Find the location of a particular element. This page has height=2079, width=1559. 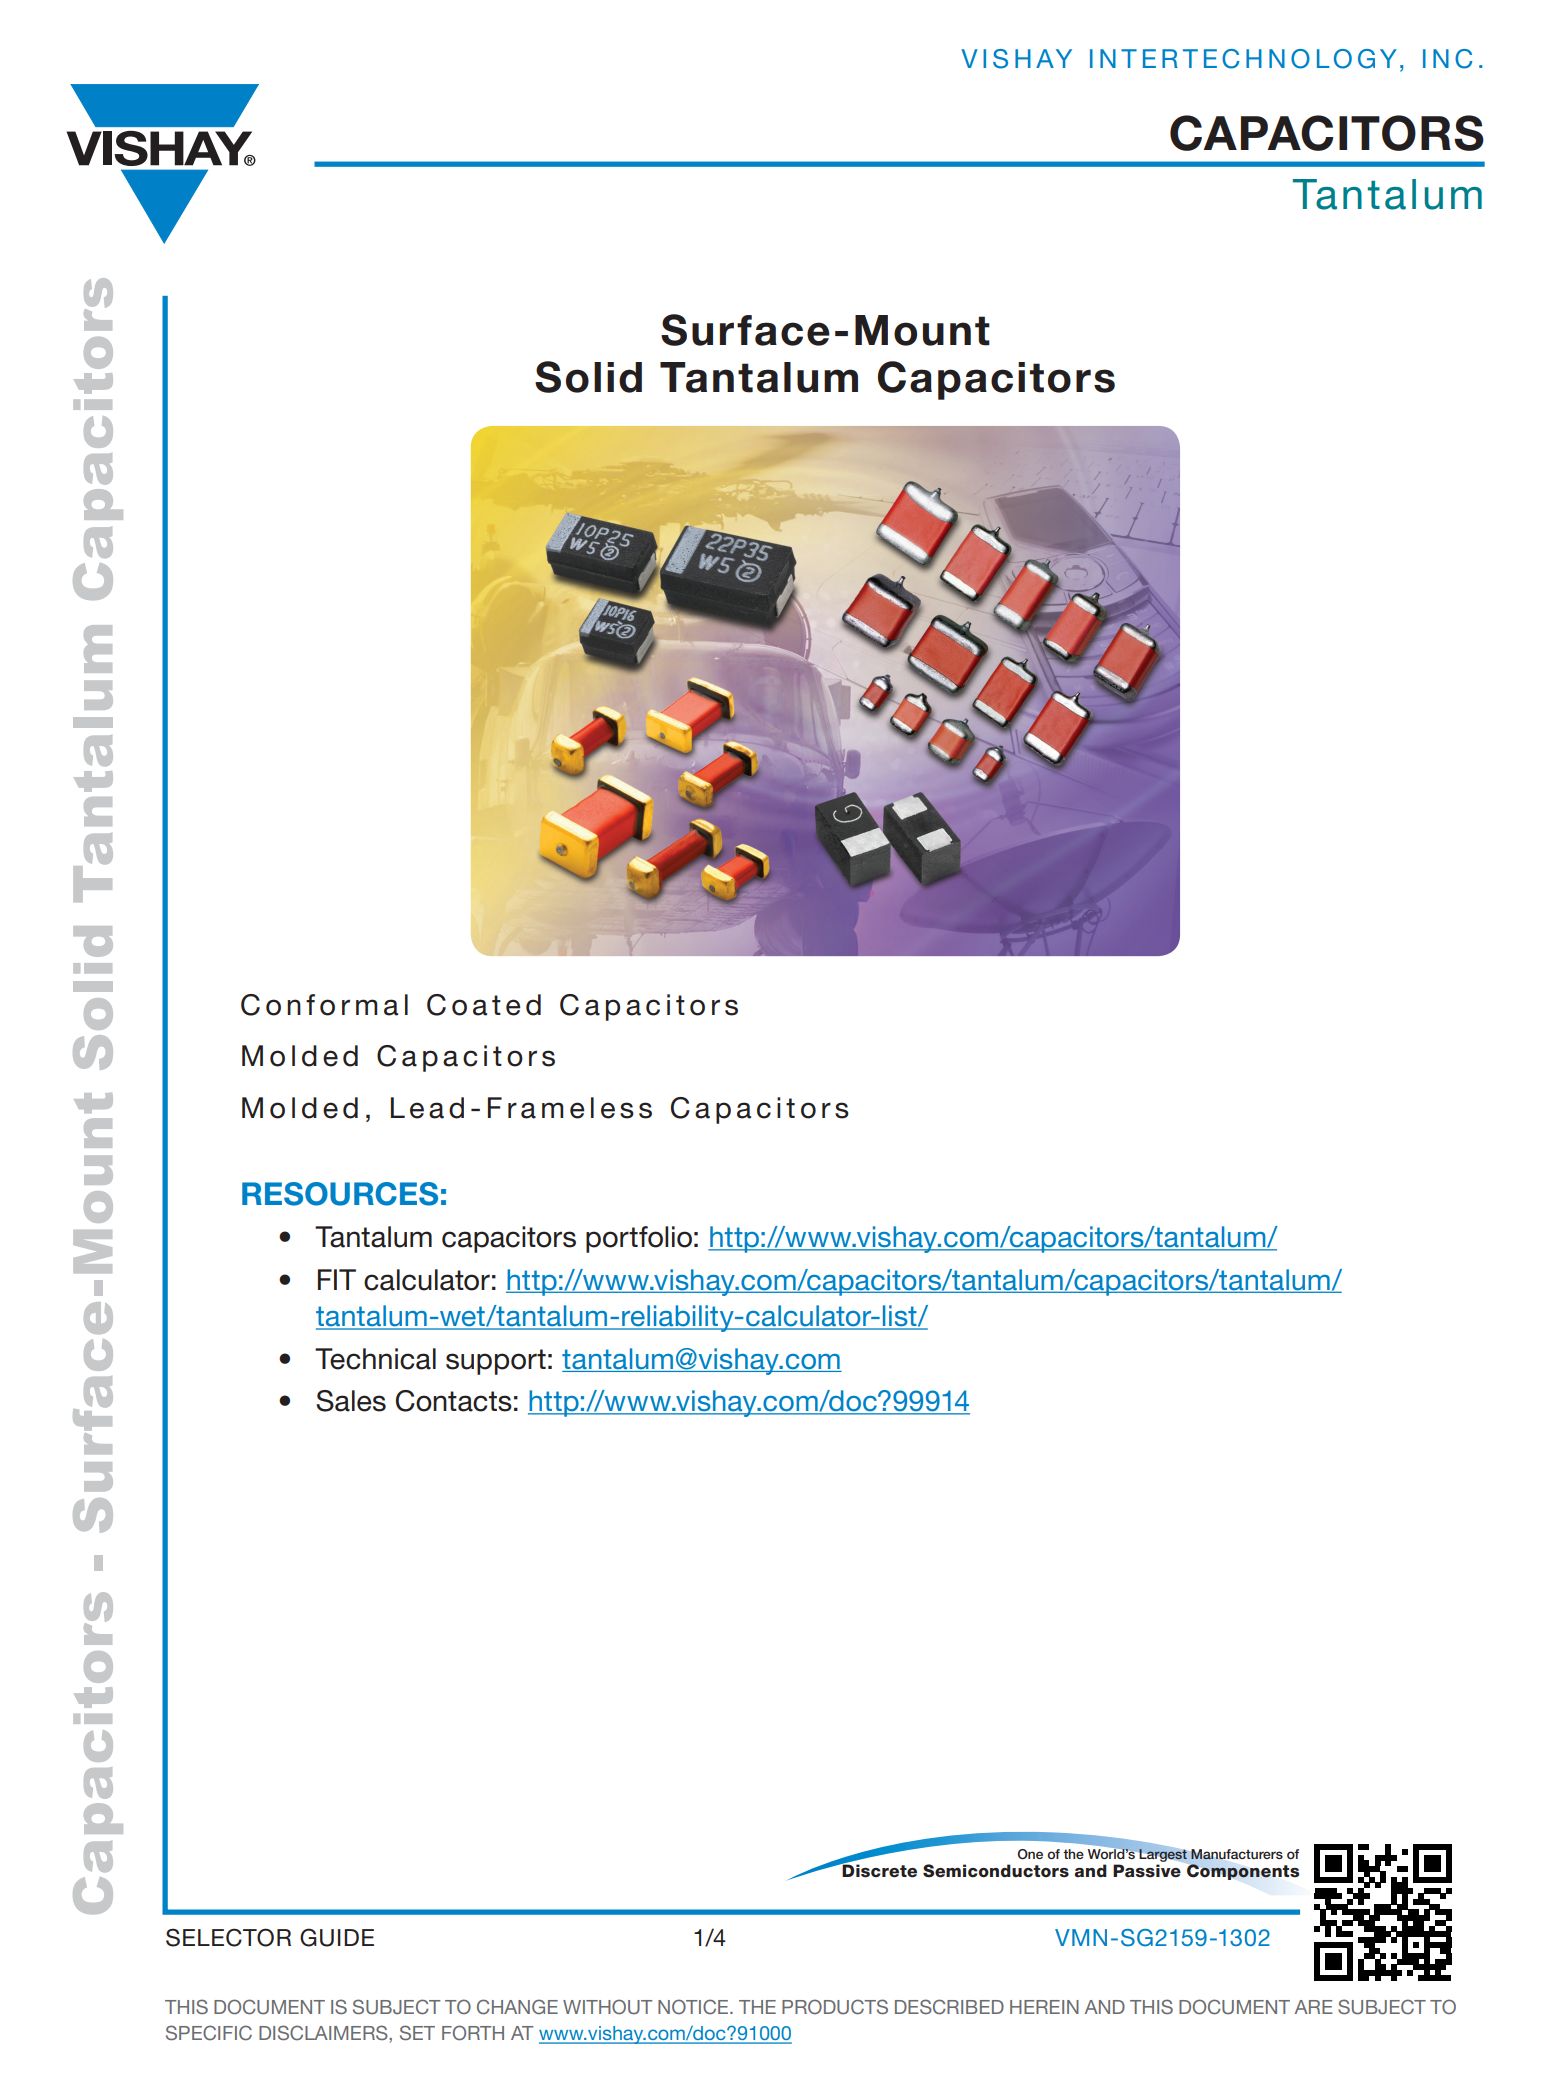

RESOURCES is located at coordinates (340, 1194).
